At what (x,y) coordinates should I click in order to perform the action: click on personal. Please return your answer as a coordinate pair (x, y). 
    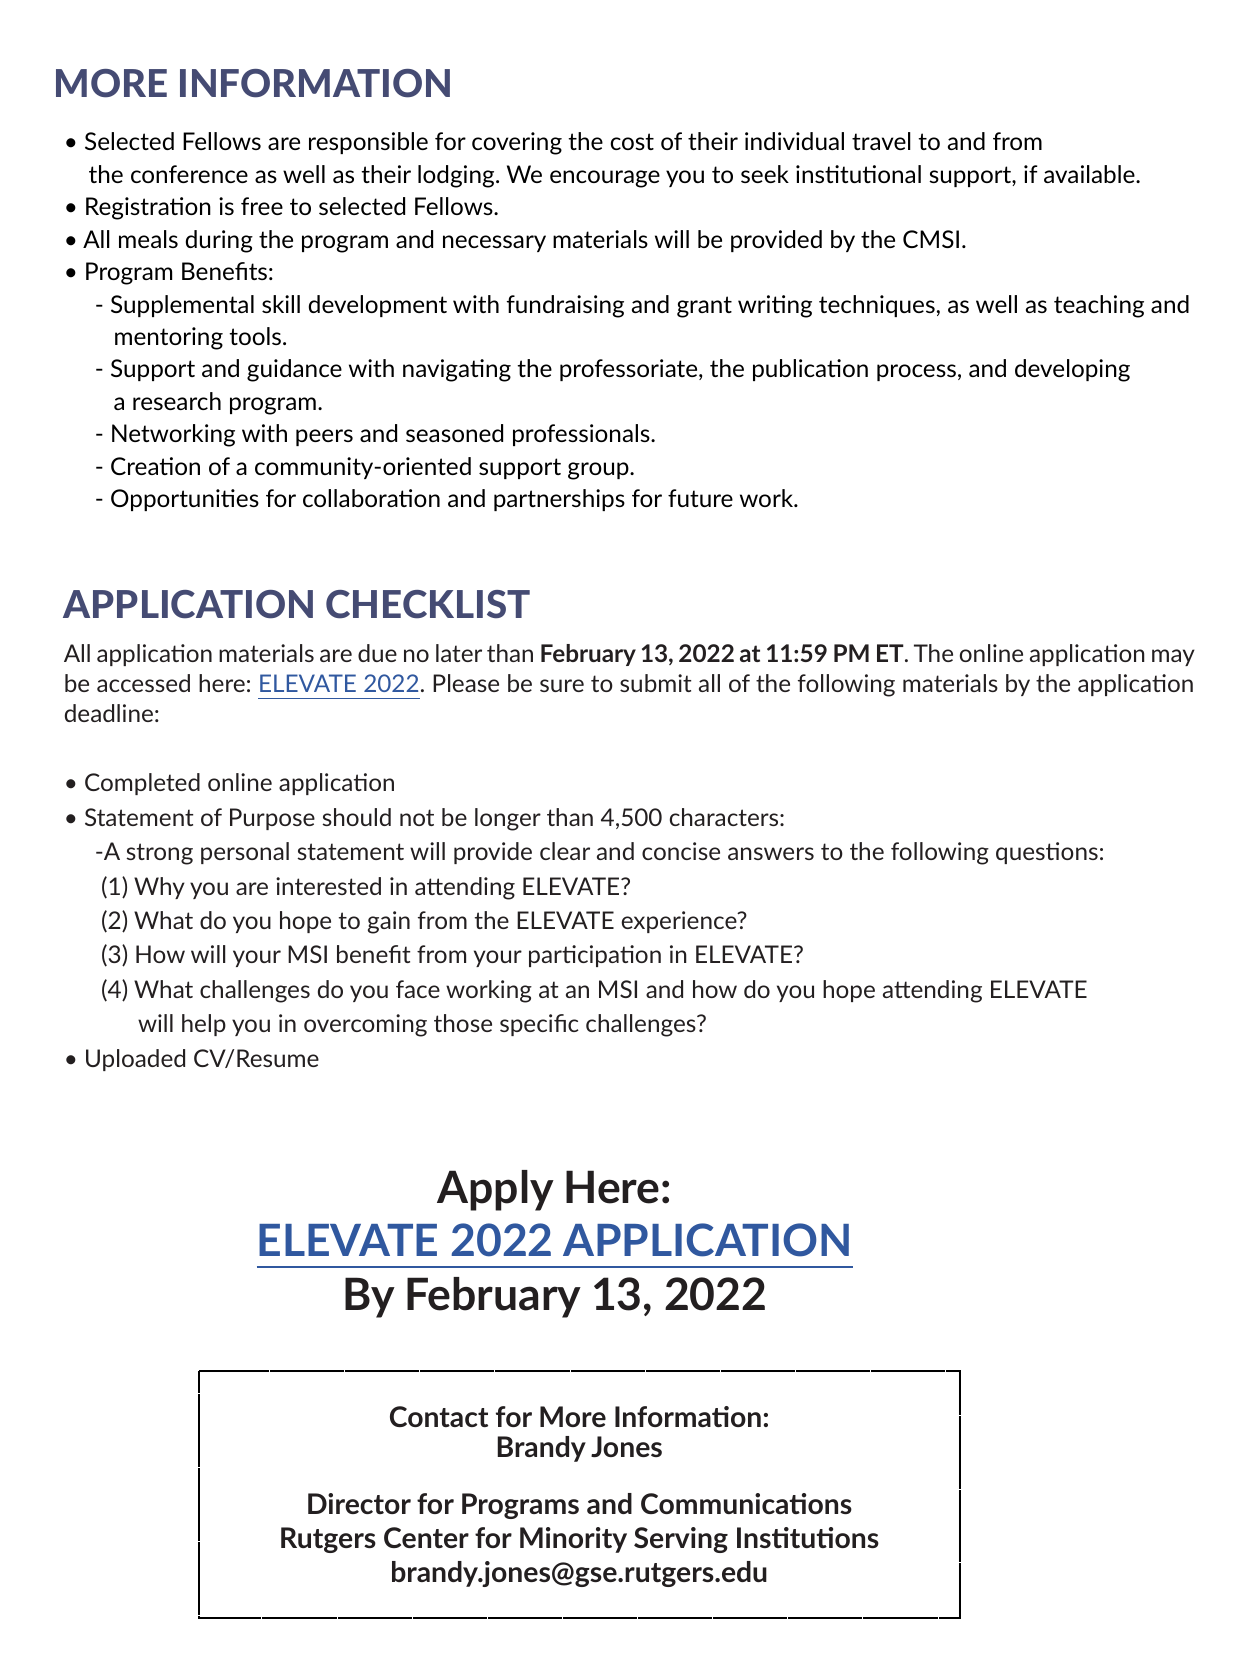
    Looking at the image, I should click on (245, 853).
